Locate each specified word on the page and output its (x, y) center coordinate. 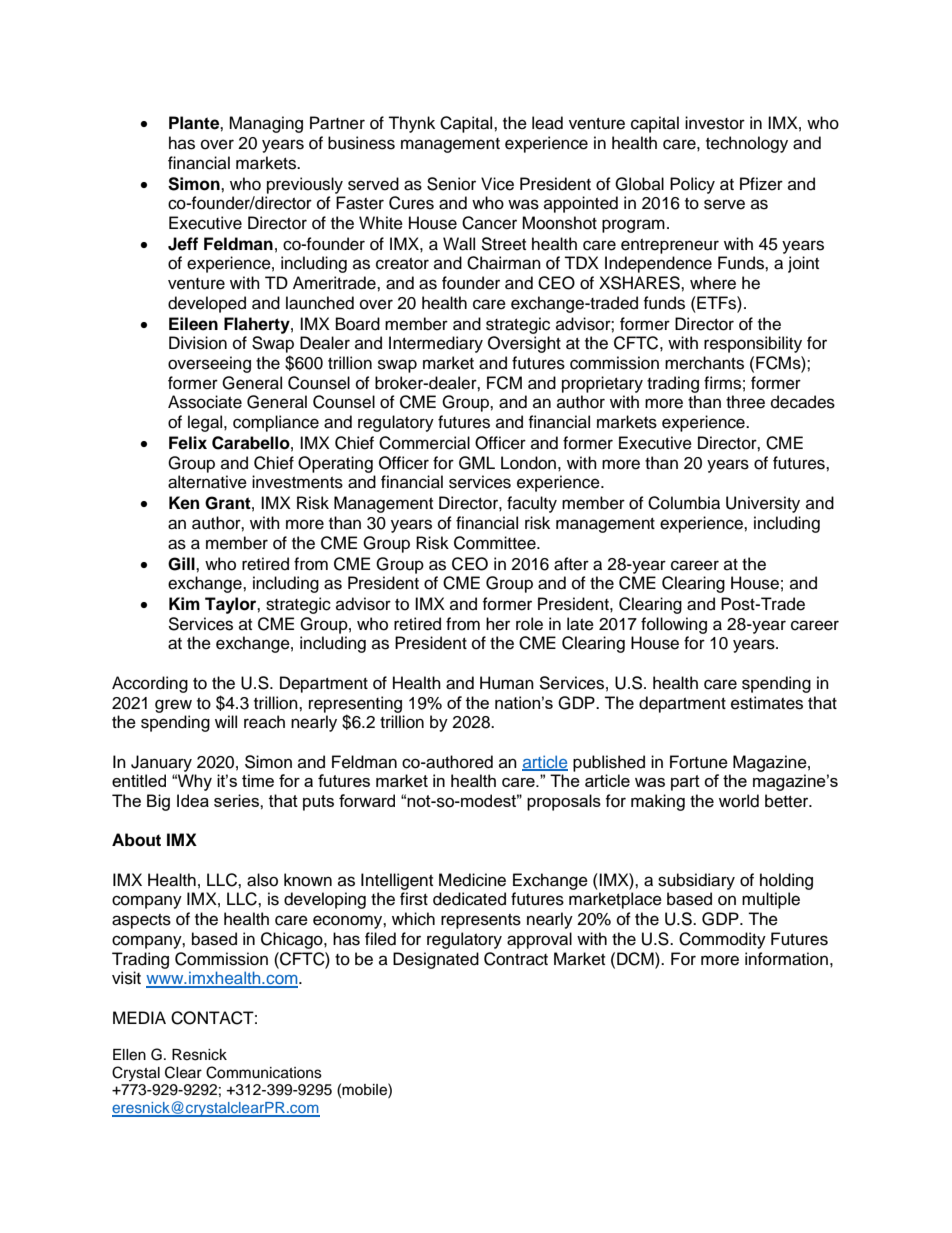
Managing (266, 124)
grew (173, 706)
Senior (451, 184)
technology (747, 144)
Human (507, 683)
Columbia (684, 503)
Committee (496, 543)
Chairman (504, 263)
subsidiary (696, 881)
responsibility (753, 344)
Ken (184, 503)
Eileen (193, 324)
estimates (767, 703)
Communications (264, 1072)
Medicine (472, 880)
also (262, 880)
